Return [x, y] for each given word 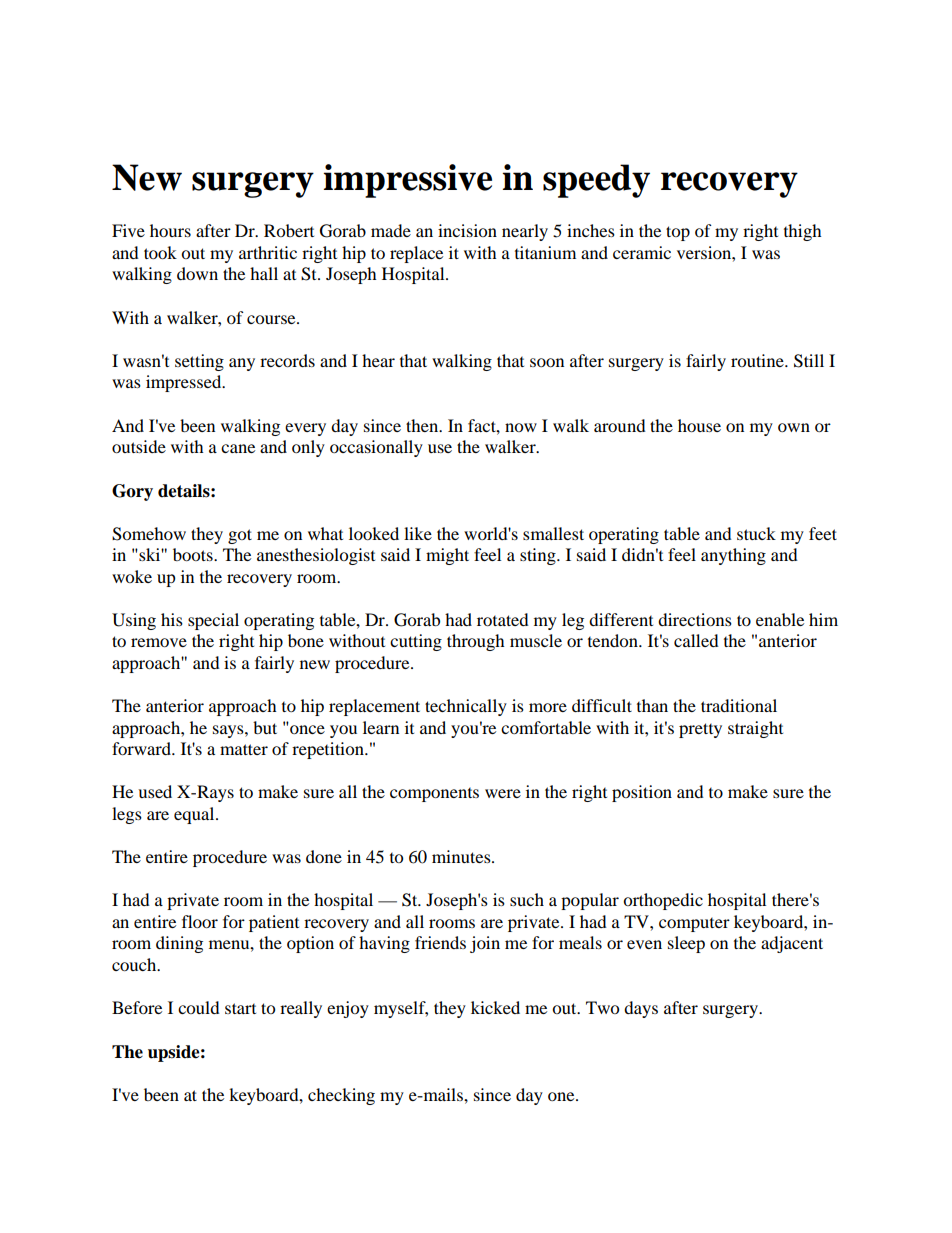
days [641, 1009]
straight [755, 729]
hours [170, 230]
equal [195, 815]
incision [467, 230]
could [199, 1007]
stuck [756, 533]
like [418, 533]
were [503, 793]
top [678, 233]
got [240, 536]
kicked [495, 1007]
